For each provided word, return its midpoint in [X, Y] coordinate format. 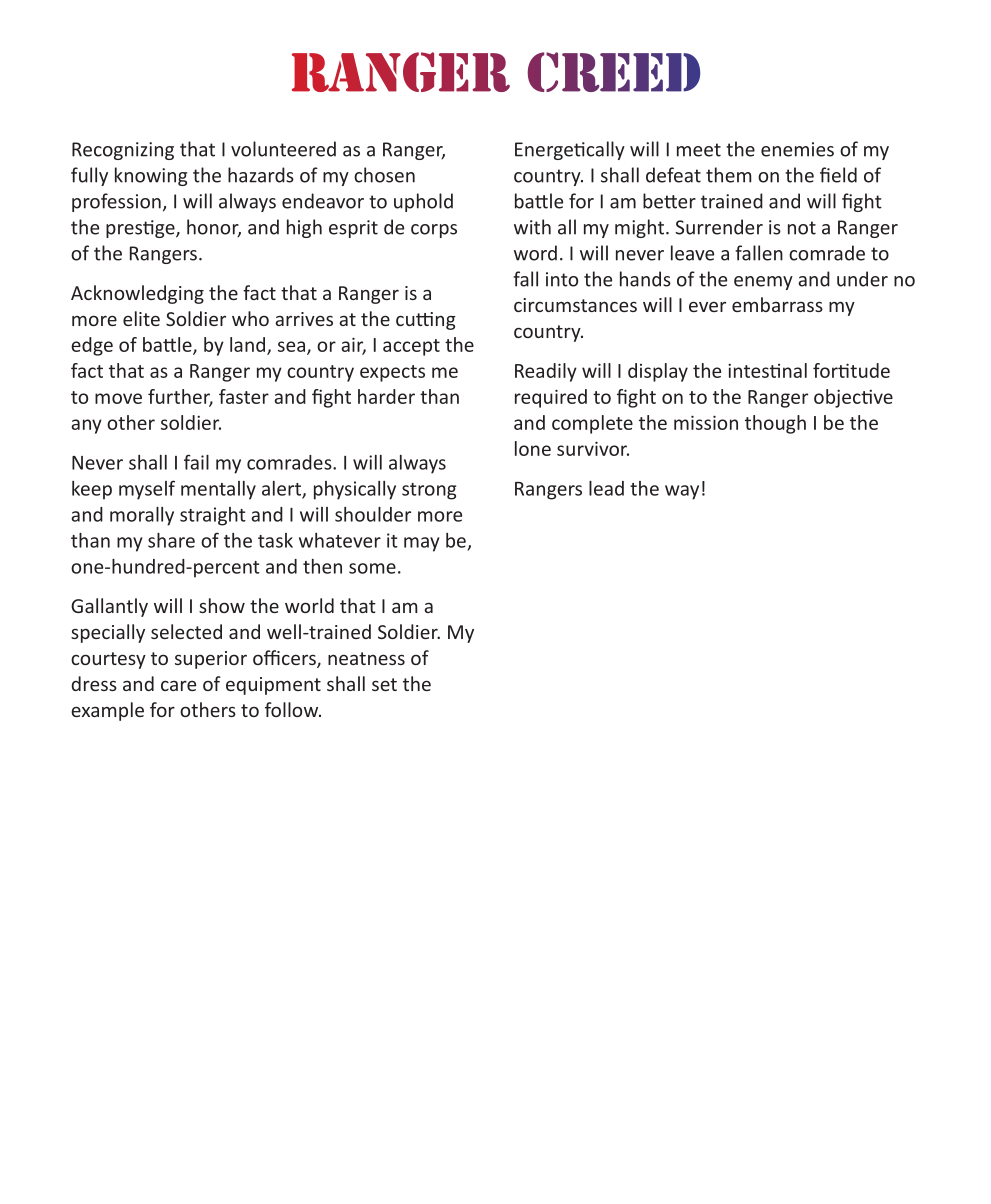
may [421, 544]
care [178, 685]
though [775, 424]
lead [606, 488]
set [384, 684]
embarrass [777, 304]
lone [533, 448]
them [729, 175]
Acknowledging [137, 294]
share [171, 540]
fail [196, 462]
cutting [426, 321]
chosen [384, 175]
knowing [151, 176]
